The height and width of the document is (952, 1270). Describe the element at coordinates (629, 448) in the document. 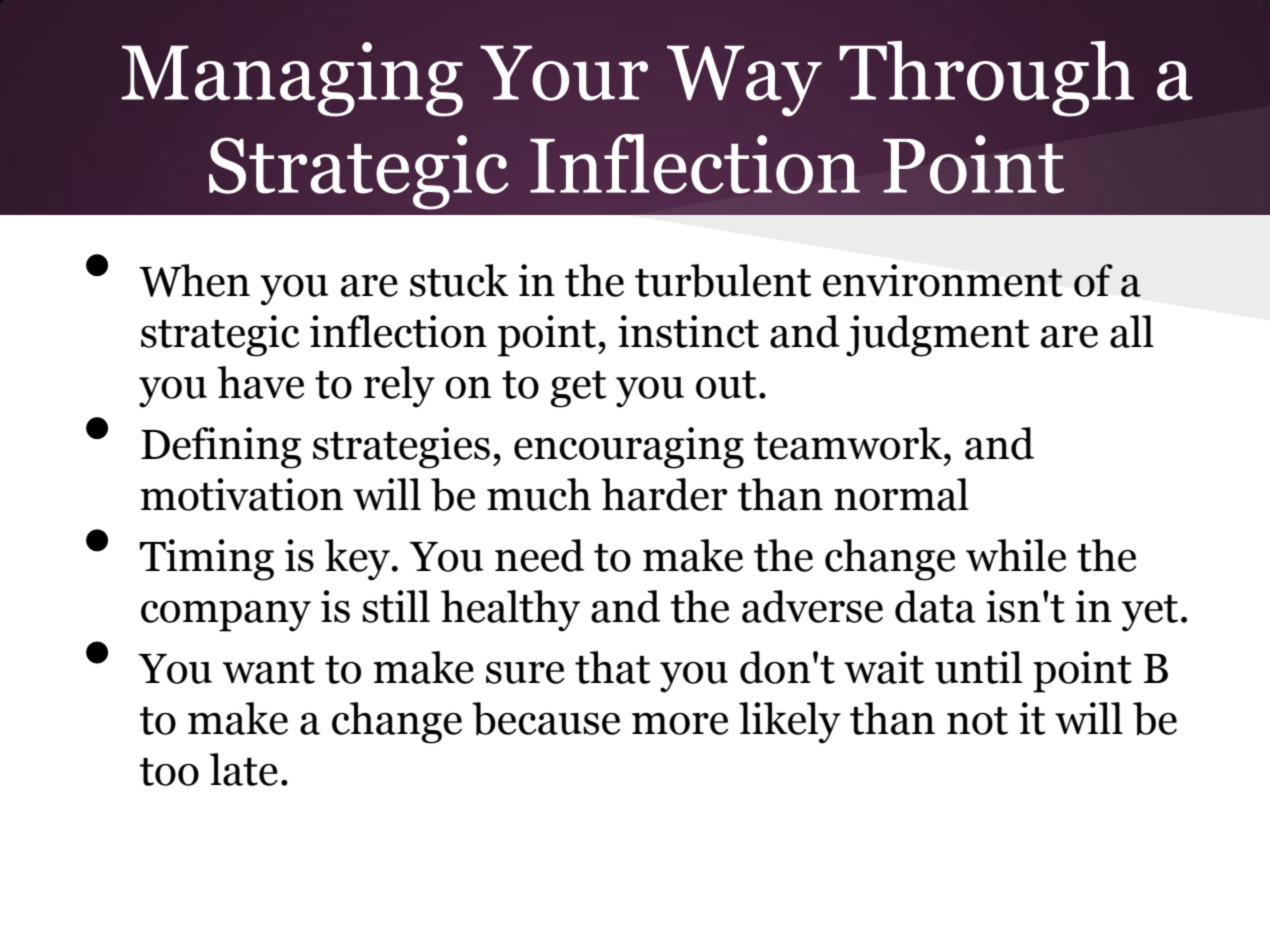

I see `encouraging` at that location.
